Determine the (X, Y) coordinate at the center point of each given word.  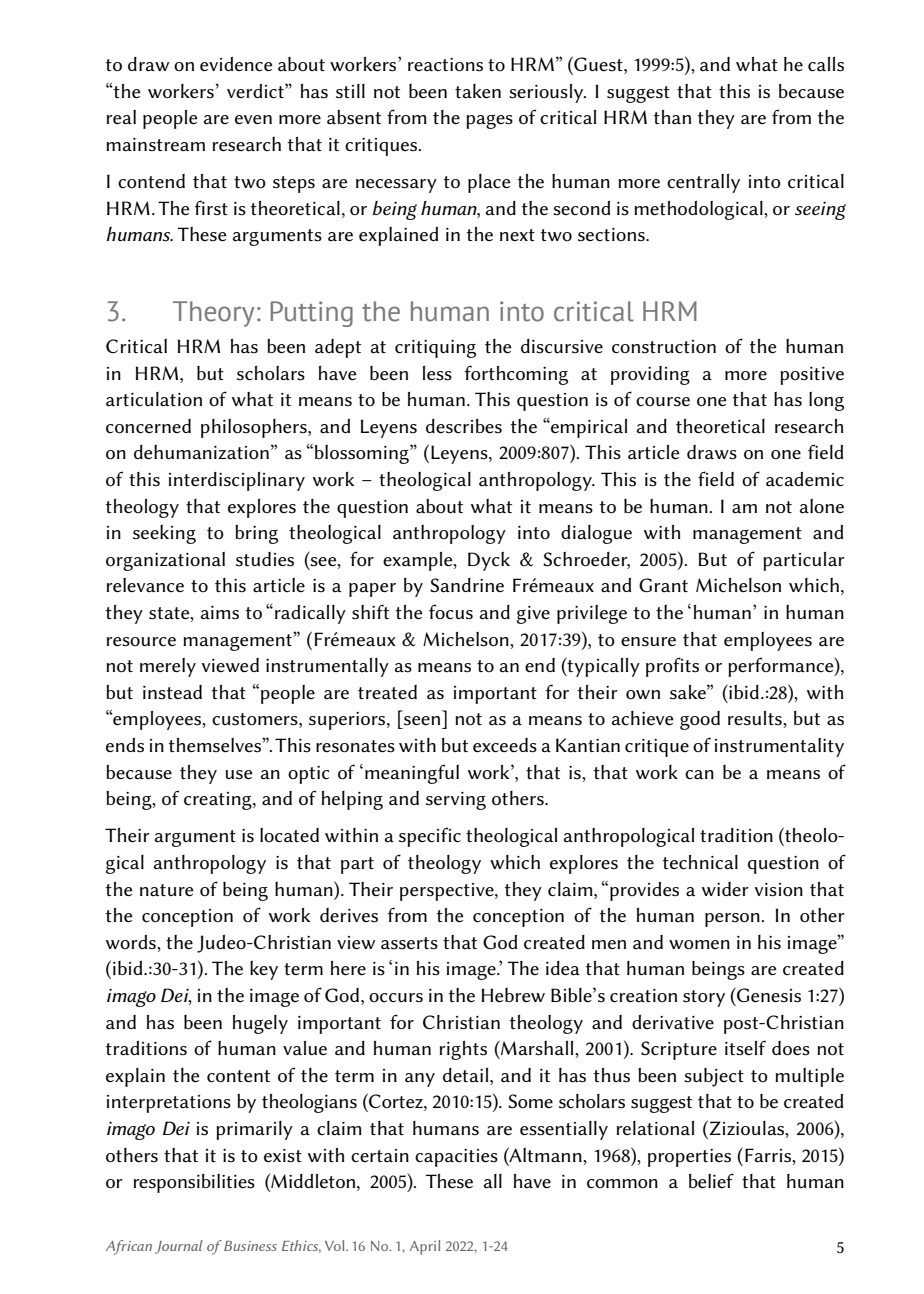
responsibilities (194, 1183)
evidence (236, 64)
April (425, 1247)
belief (711, 1181)
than (672, 117)
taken (478, 91)
